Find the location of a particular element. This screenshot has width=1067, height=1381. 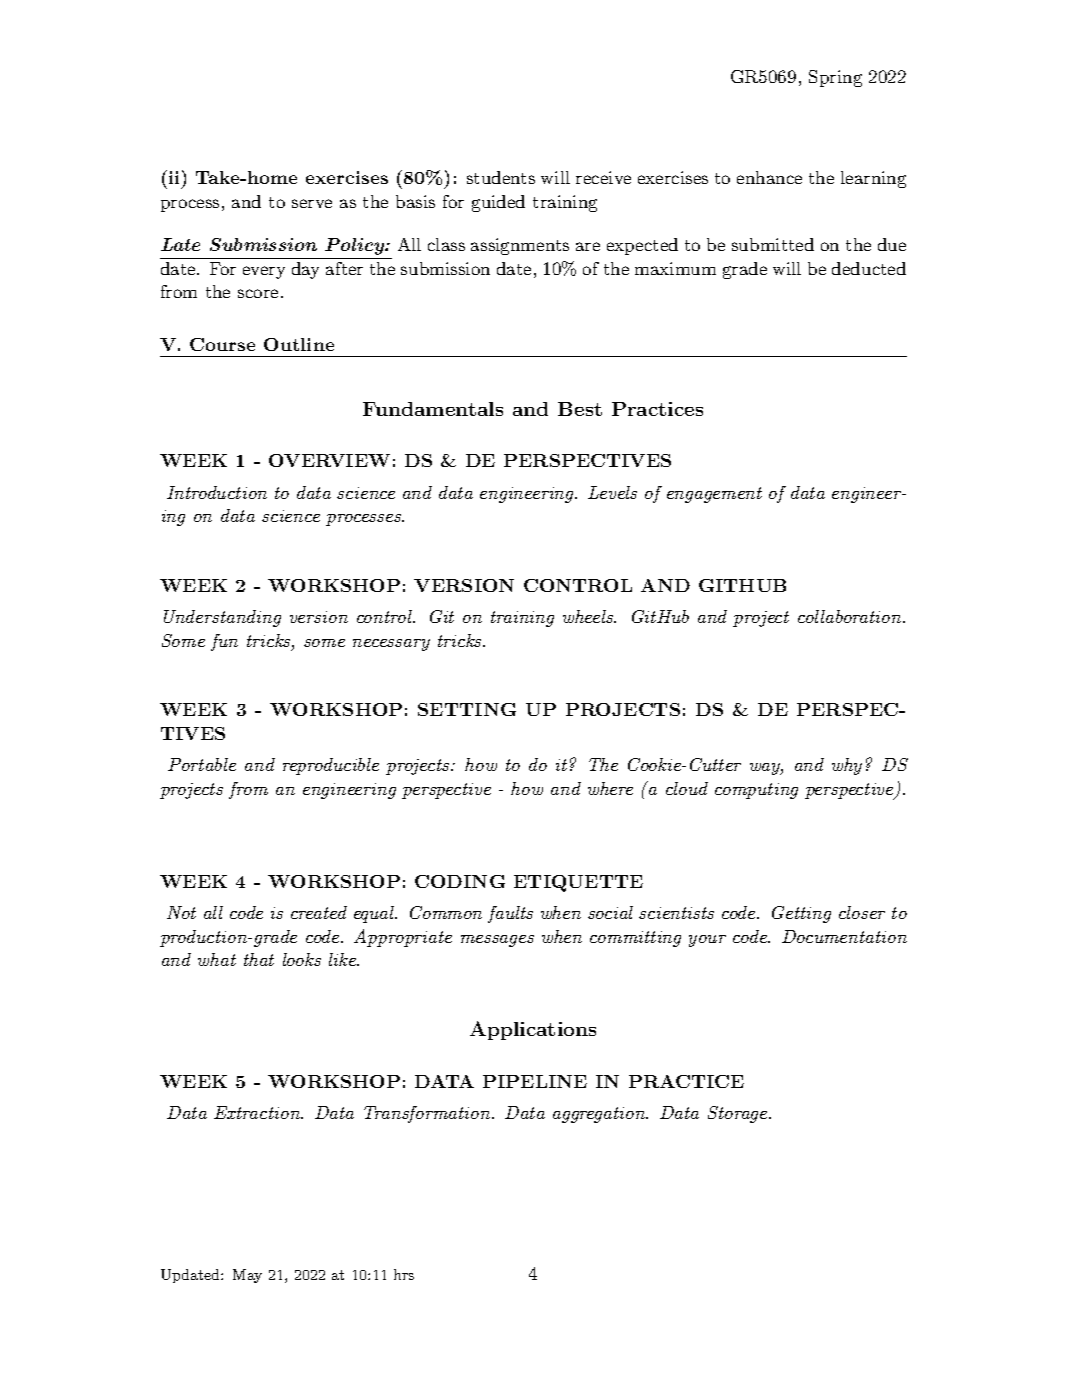

where is located at coordinates (610, 788).
